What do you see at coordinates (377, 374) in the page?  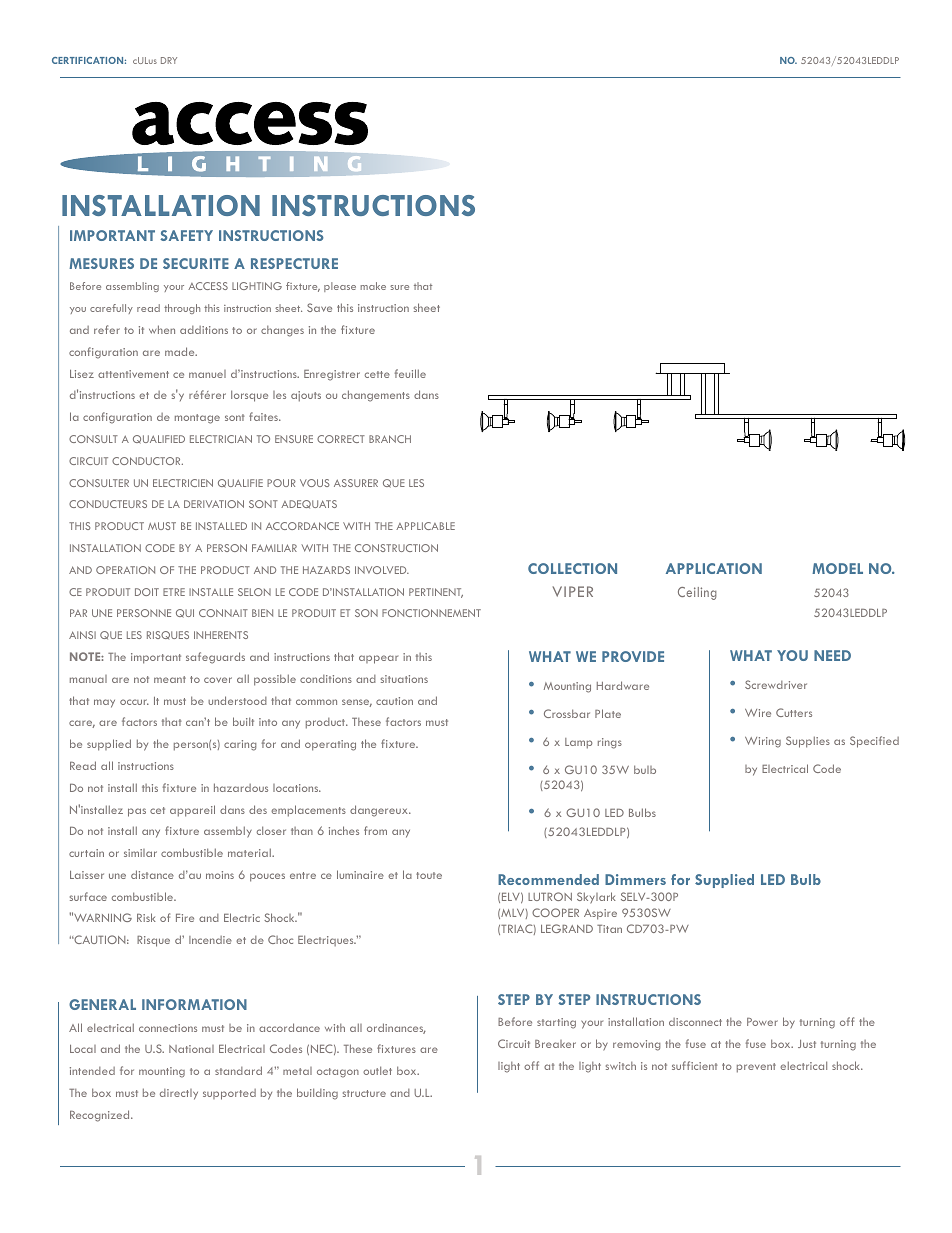 I see `cette` at bounding box center [377, 374].
